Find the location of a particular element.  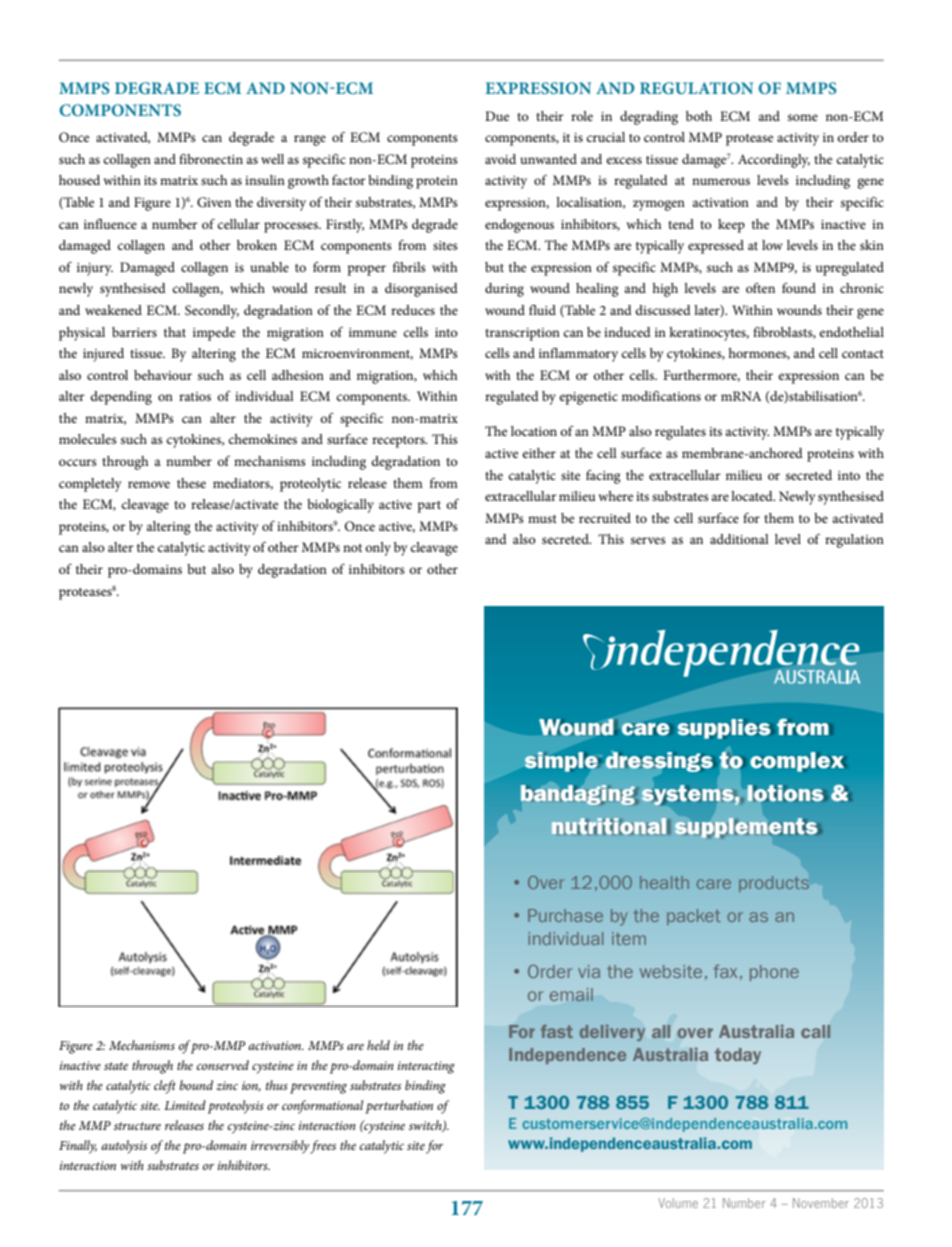

phone is located at coordinates (774, 973).
